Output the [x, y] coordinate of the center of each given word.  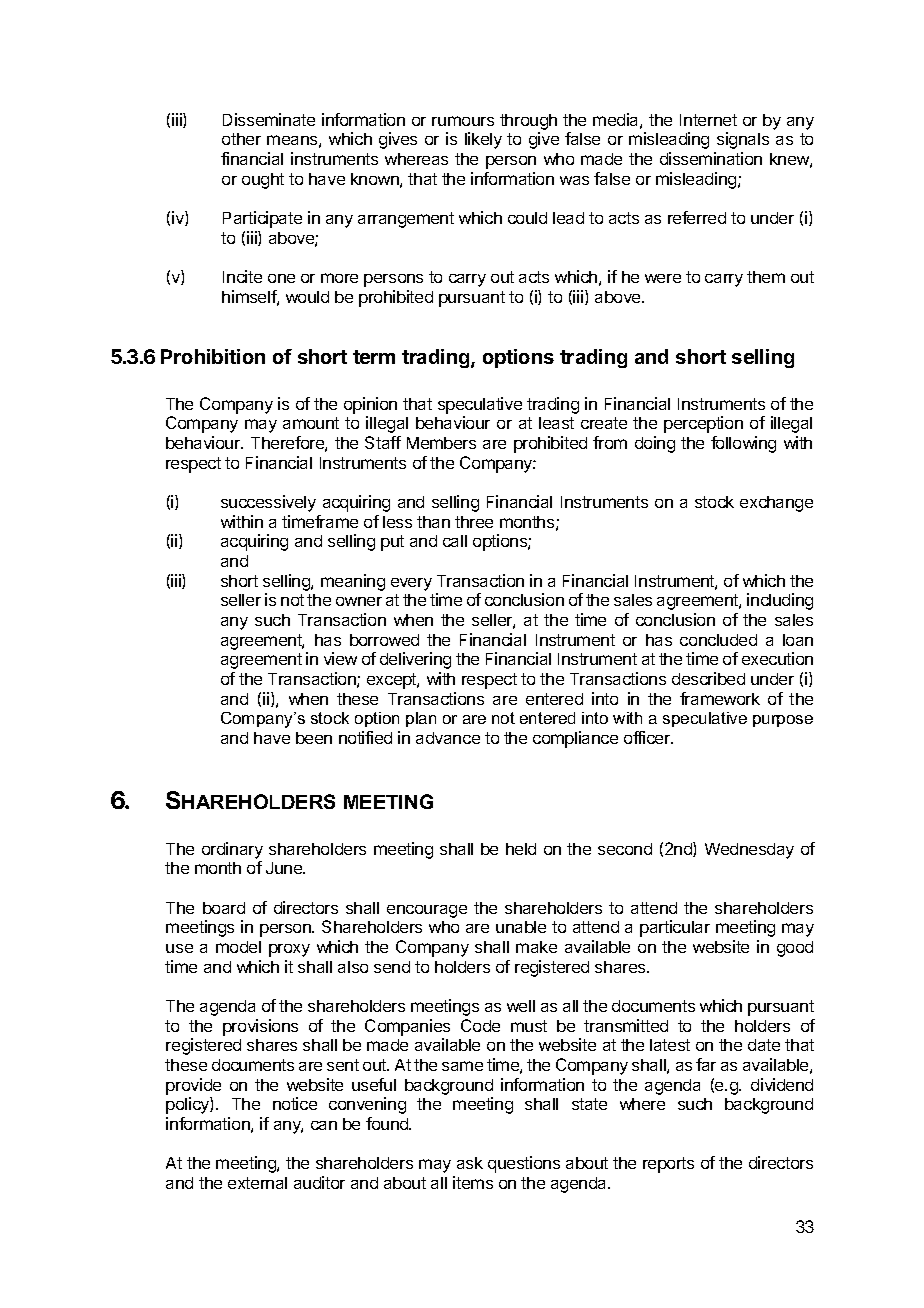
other [241, 139]
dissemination [711, 158]
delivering [415, 660]
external [257, 1183]
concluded [718, 640]
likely [483, 140]
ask [470, 1163]
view [340, 658]
